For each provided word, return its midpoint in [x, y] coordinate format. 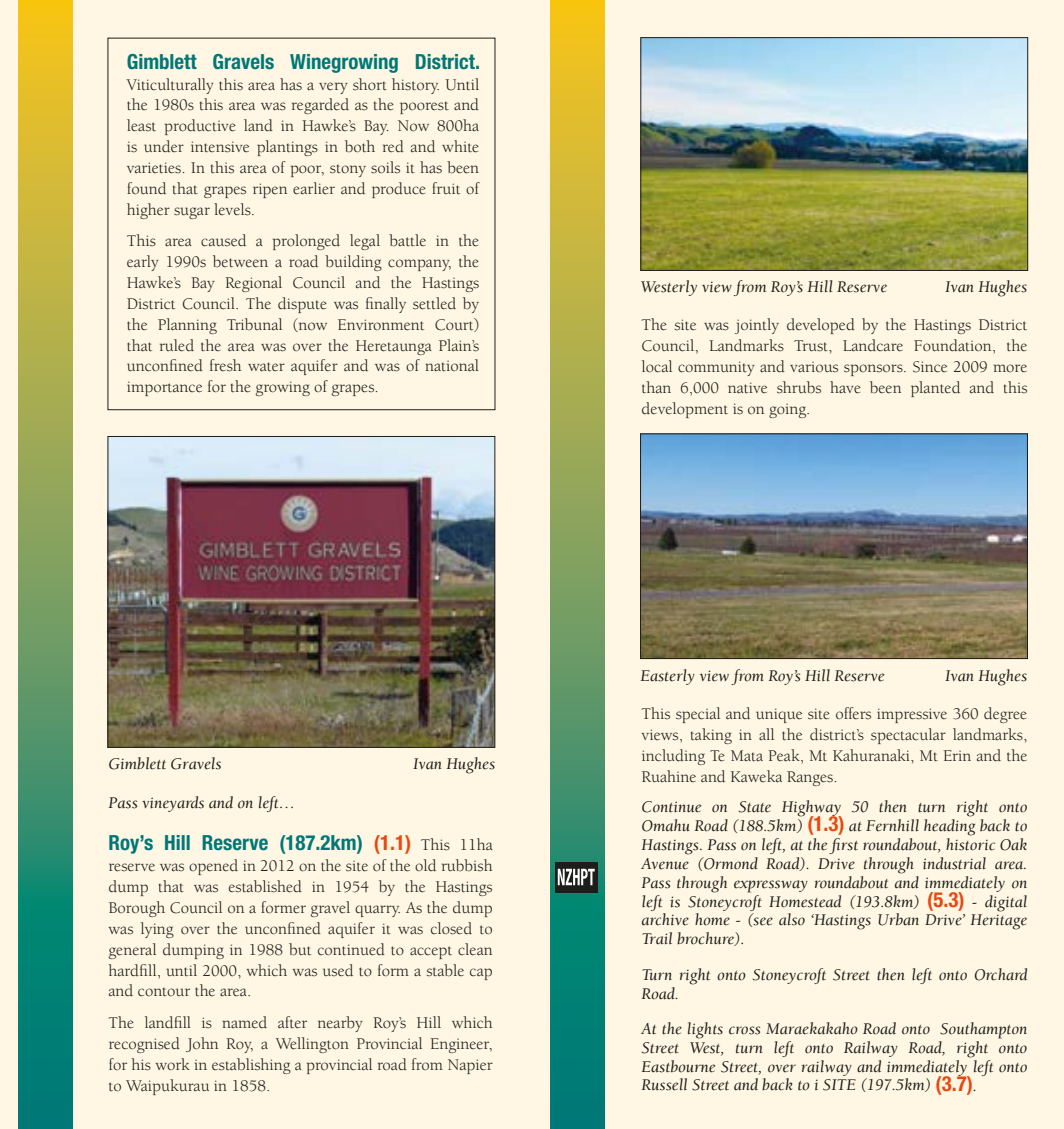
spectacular [908, 736]
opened [213, 867]
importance [164, 388]
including [673, 757]
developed [821, 326]
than [656, 387]
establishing [251, 1066]
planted [935, 389]
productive [200, 127]
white [460, 146]
